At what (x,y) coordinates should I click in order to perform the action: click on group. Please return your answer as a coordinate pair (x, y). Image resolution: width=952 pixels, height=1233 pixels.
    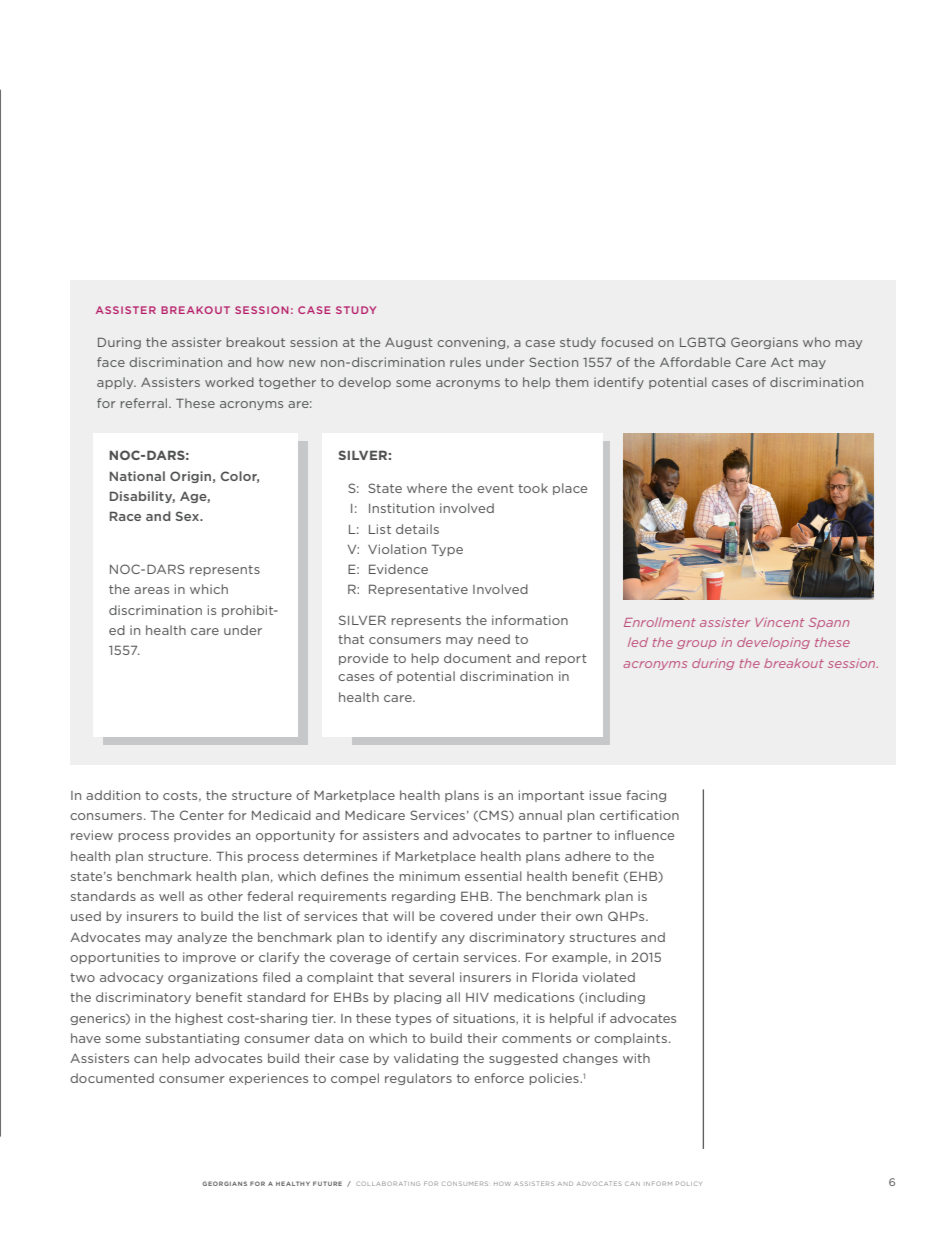
    Looking at the image, I should click on (696, 644).
